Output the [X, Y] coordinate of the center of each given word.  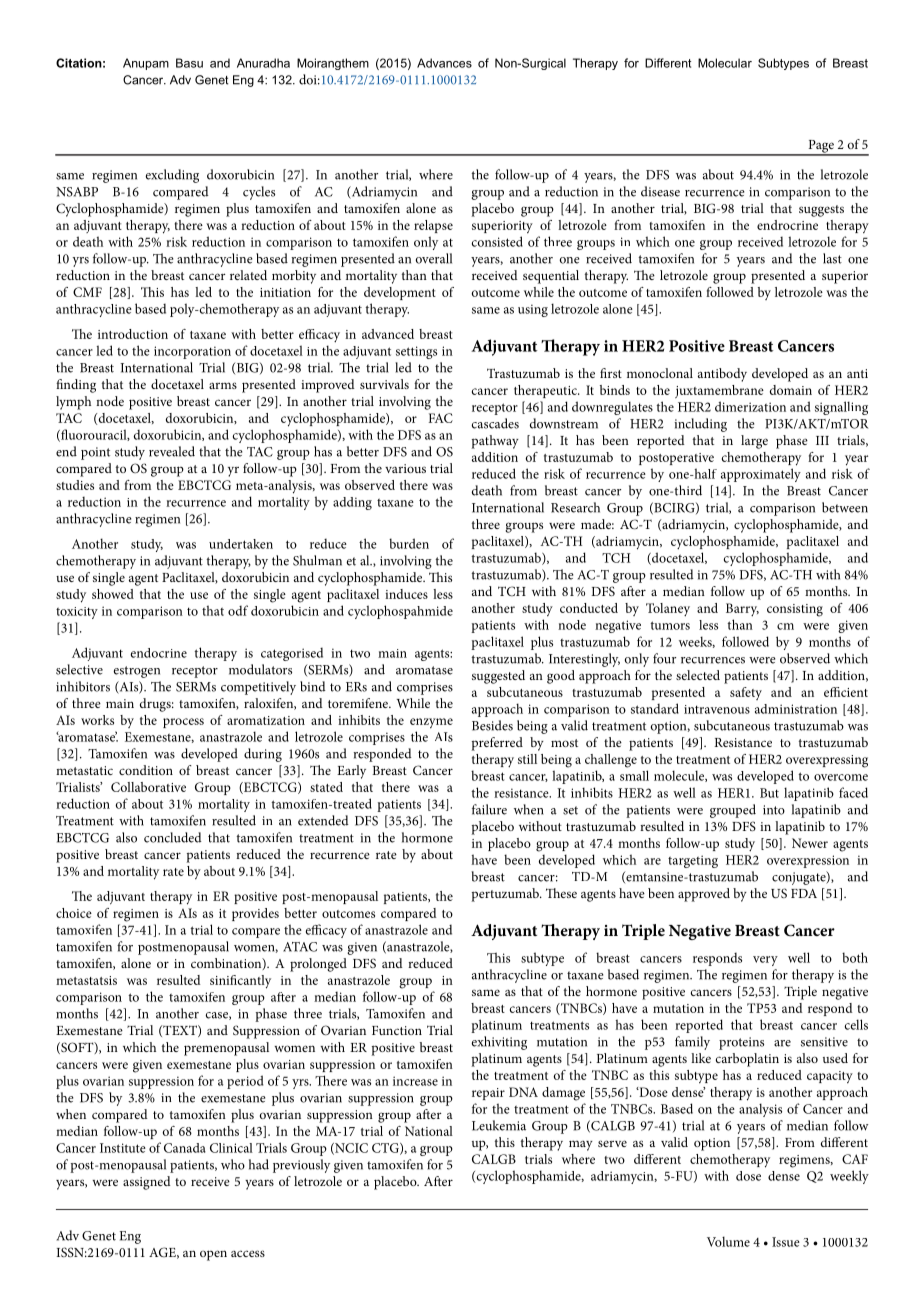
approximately [761, 475]
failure [489, 809]
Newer [810, 843]
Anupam [146, 64]
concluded [173, 837]
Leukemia [499, 1125]
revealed [172, 451]
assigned [147, 1183]
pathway [495, 442]
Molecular [725, 63]
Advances [444, 63]
